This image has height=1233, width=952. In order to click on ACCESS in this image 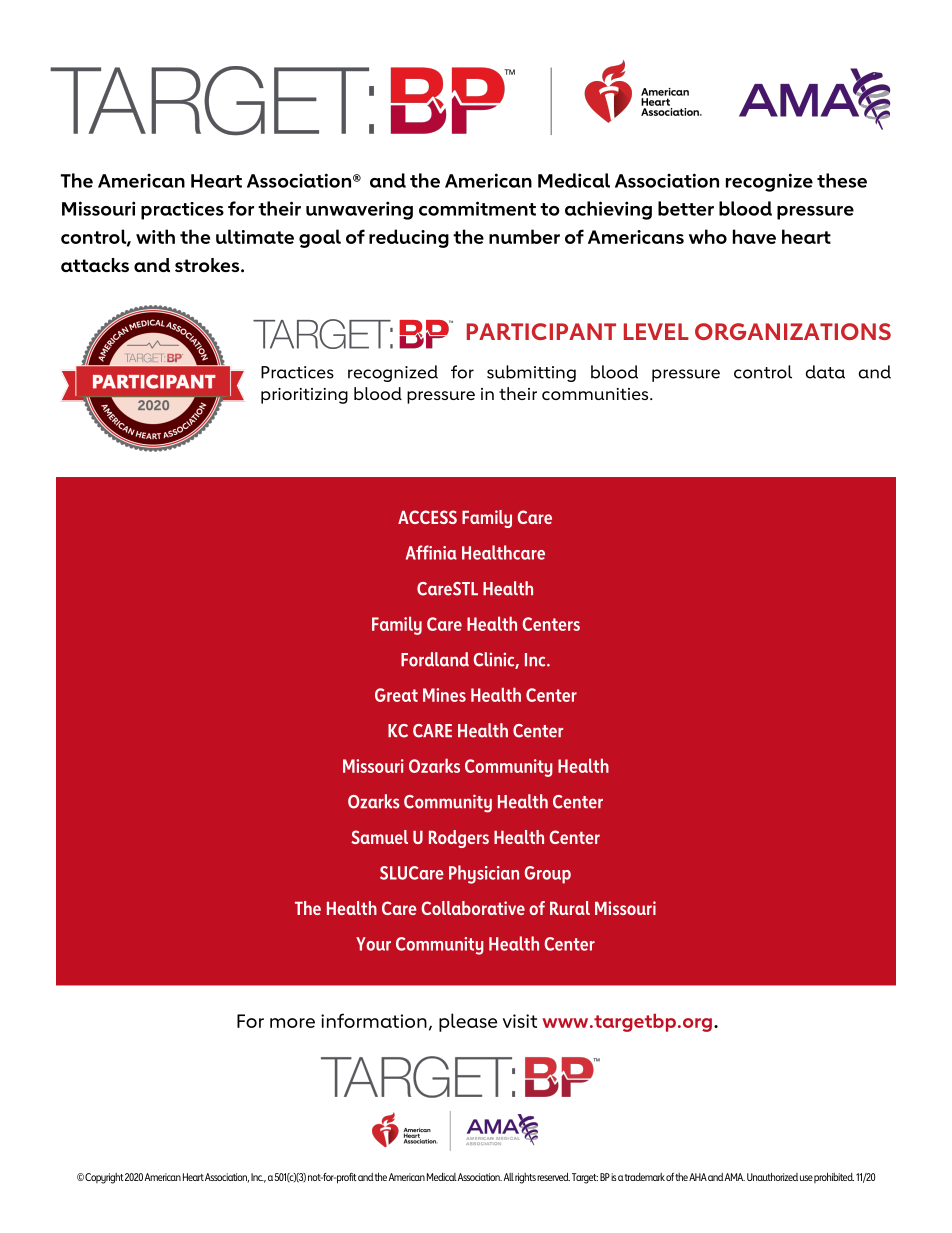, I will do `click(427, 517)`.
